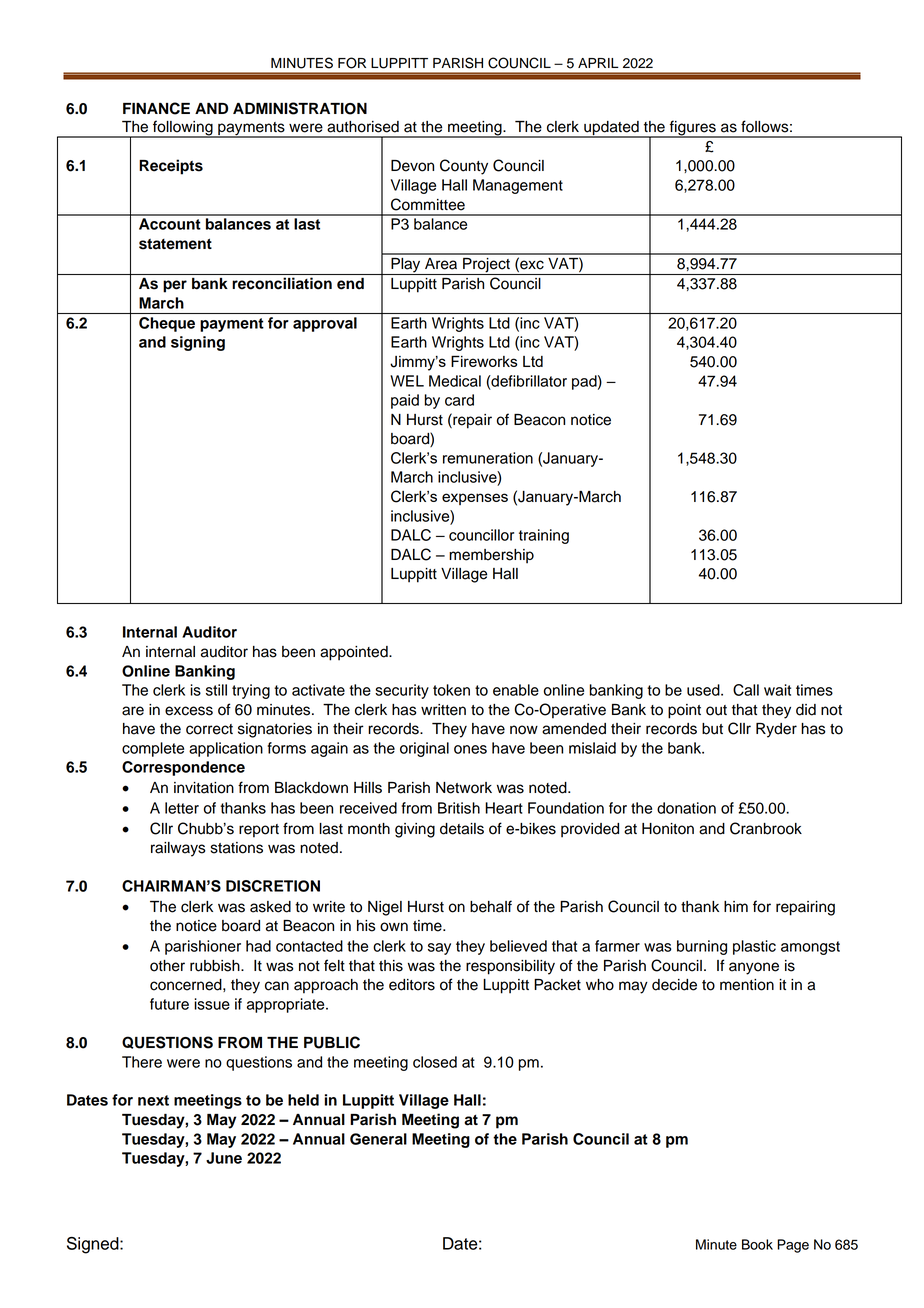 The height and width of the screenshot is (1308, 924). What do you see at coordinates (224, 1158) in the screenshot?
I see `June` at bounding box center [224, 1158].
